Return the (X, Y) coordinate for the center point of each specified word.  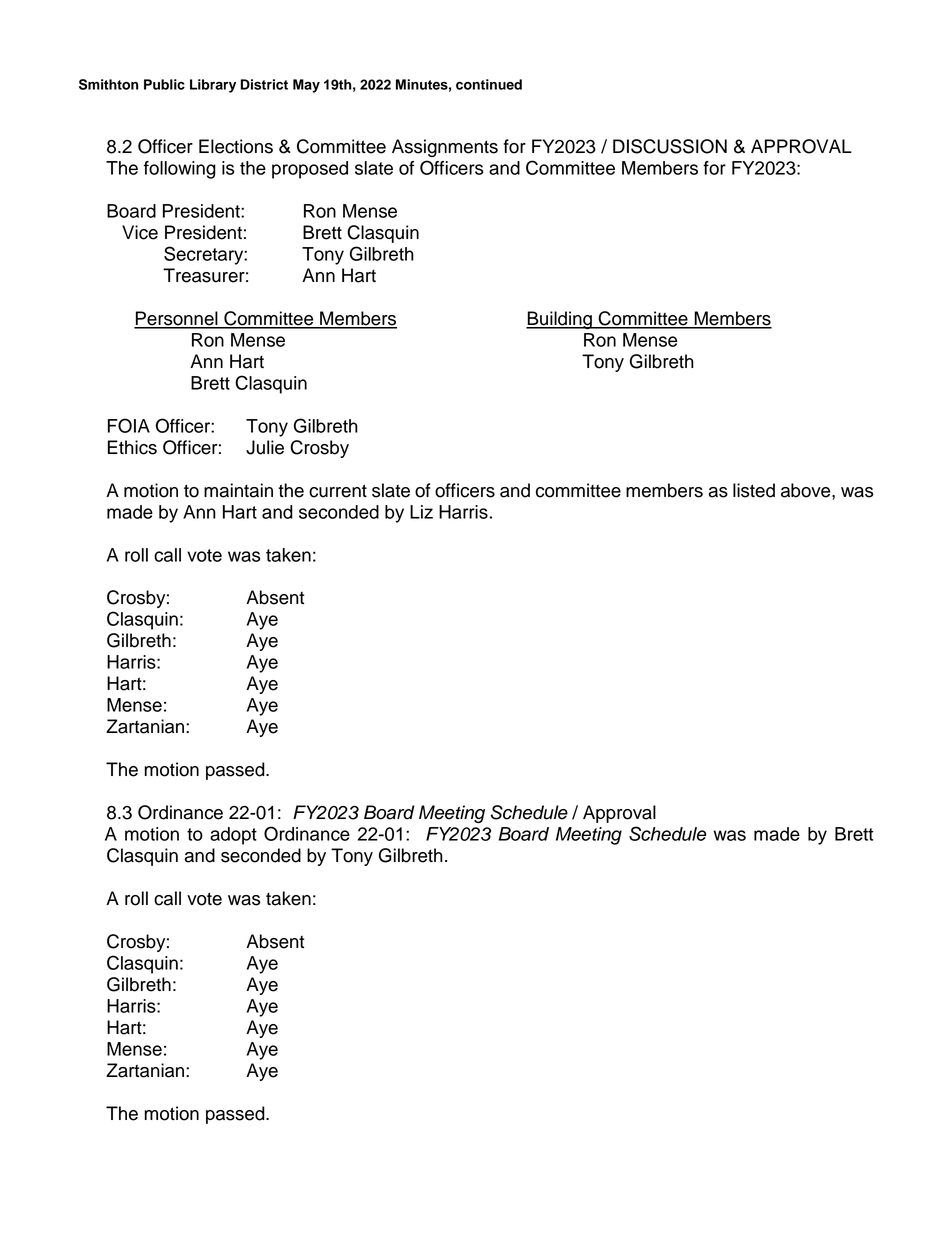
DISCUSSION (670, 146)
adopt (233, 836)
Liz (421, 512)
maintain (238, 490)
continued (489, 84)
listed (754, 490)
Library (213, 86)
